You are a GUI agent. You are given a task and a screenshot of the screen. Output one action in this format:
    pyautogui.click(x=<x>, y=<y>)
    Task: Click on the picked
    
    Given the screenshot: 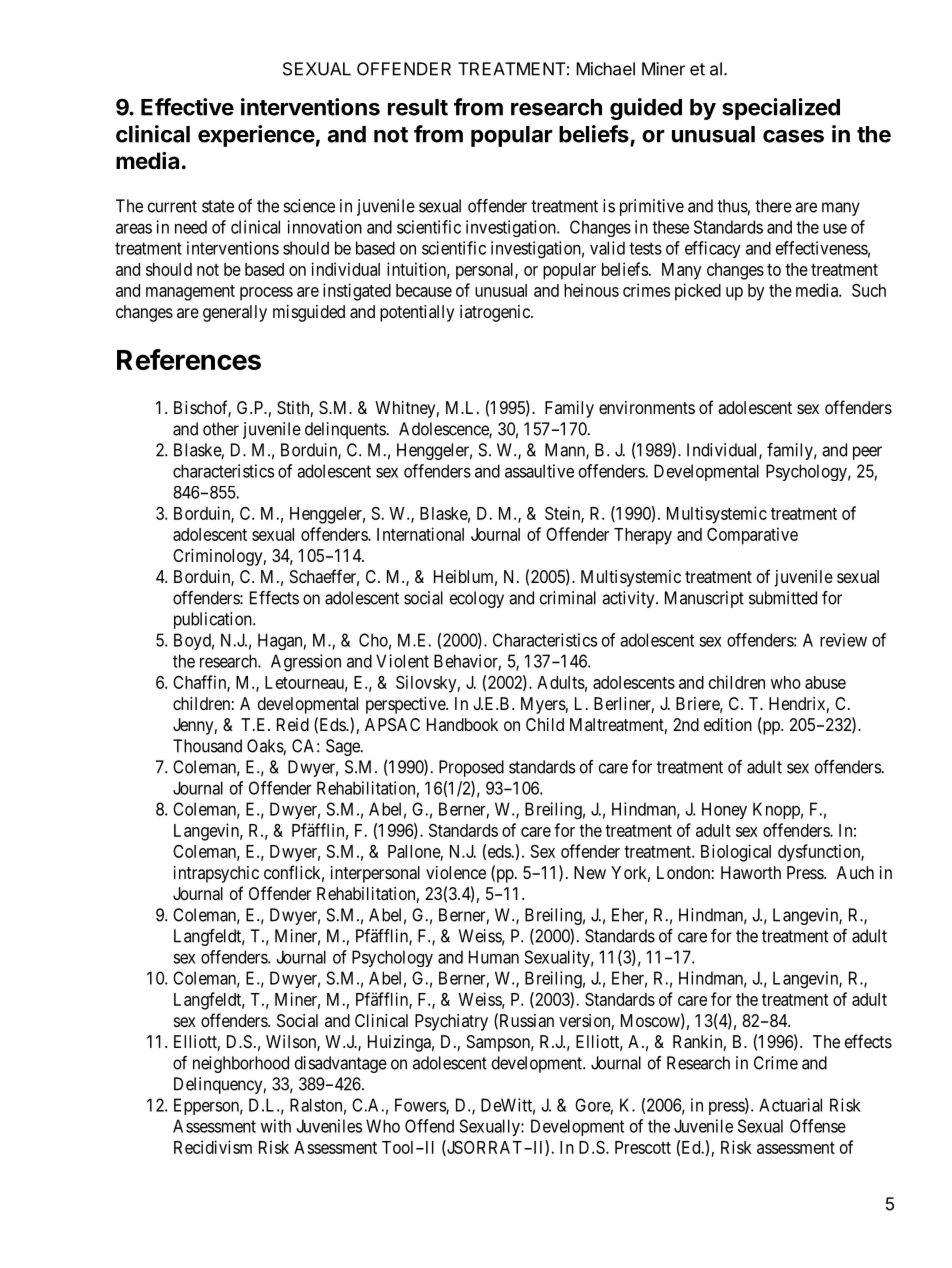 What is the action you would take?
    pyautogui.click(x=698, y=292)
